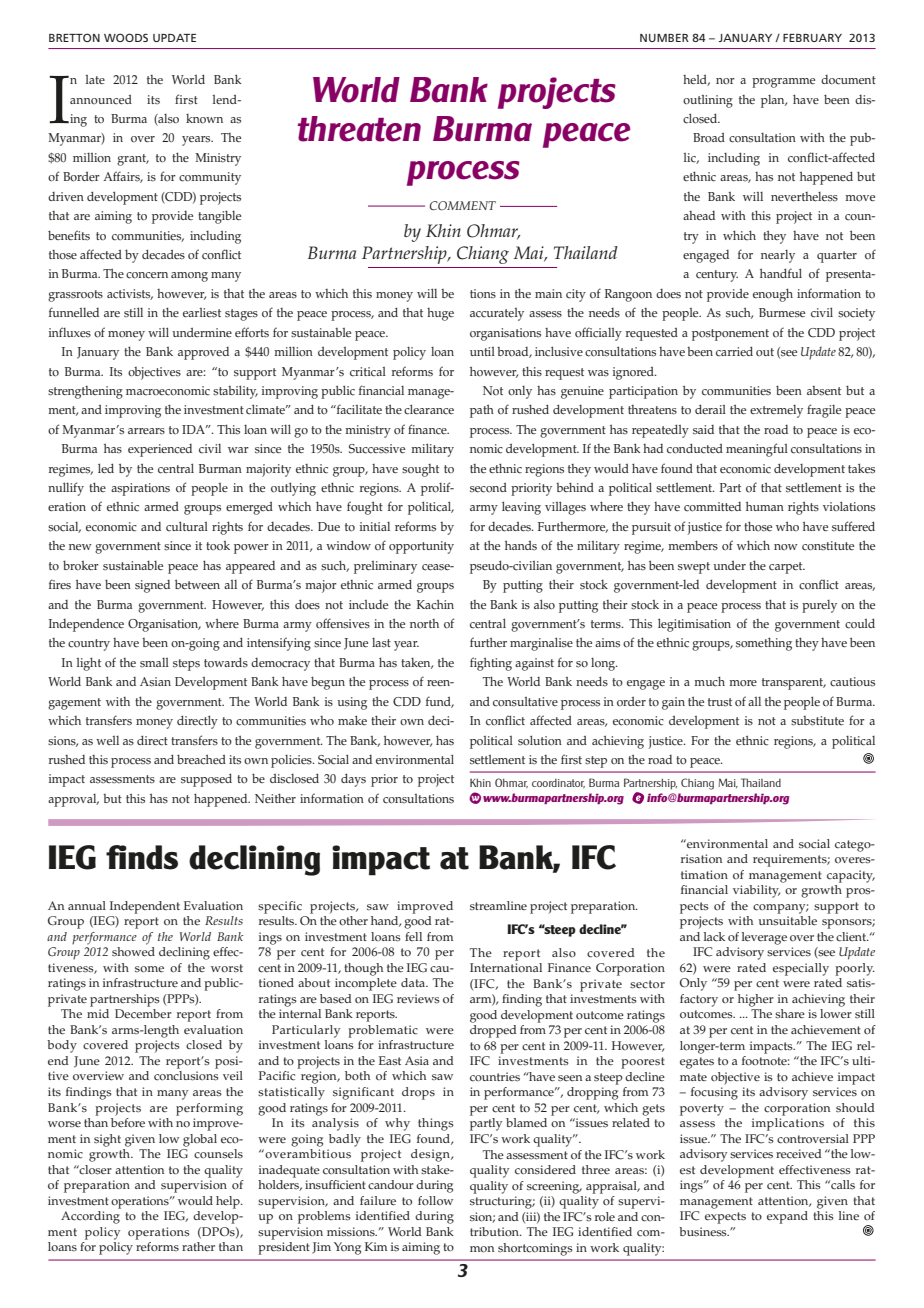  I want to click on follow, so click(435, 1200).
